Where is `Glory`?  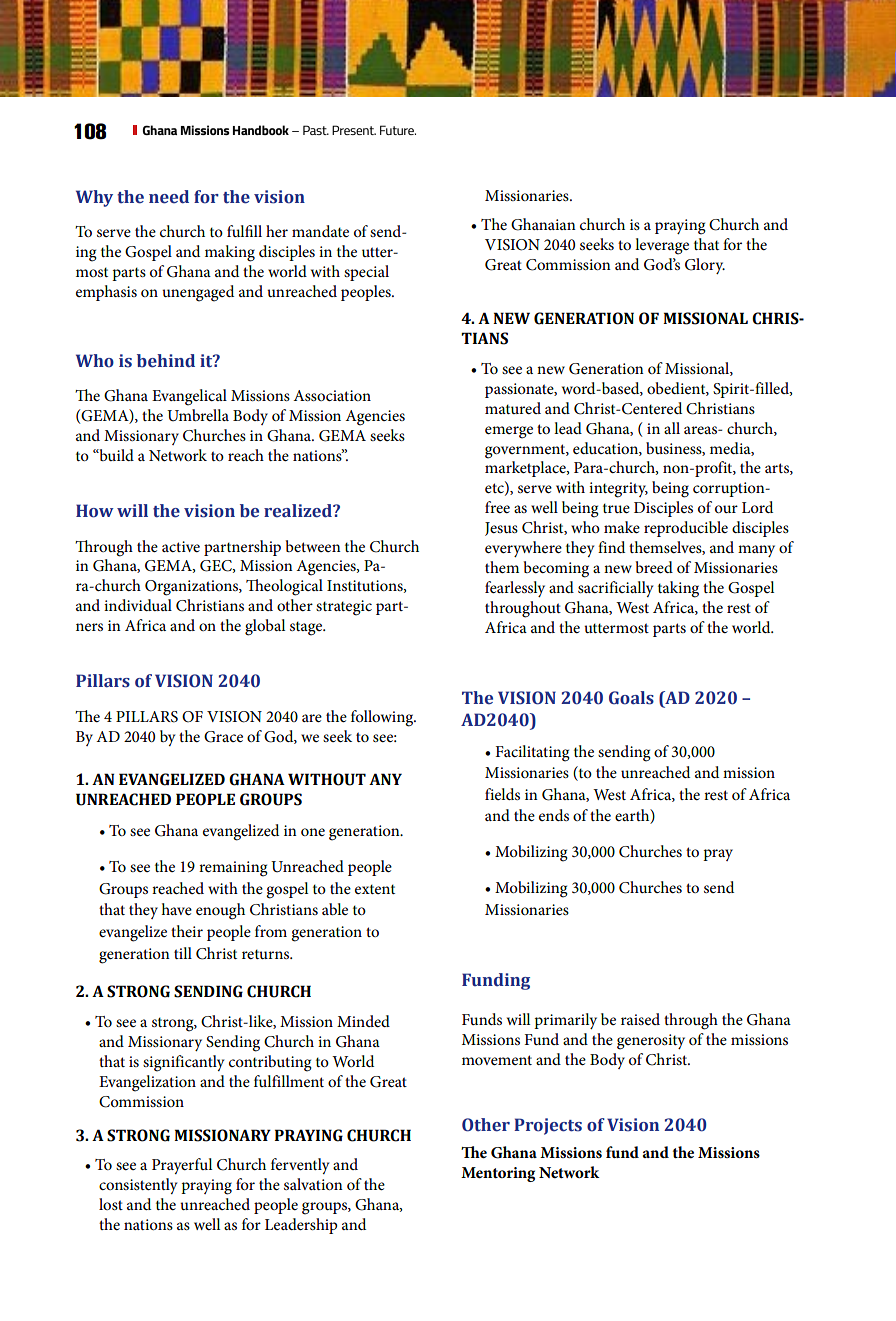 Glory is located at coordinates (705, 266).
